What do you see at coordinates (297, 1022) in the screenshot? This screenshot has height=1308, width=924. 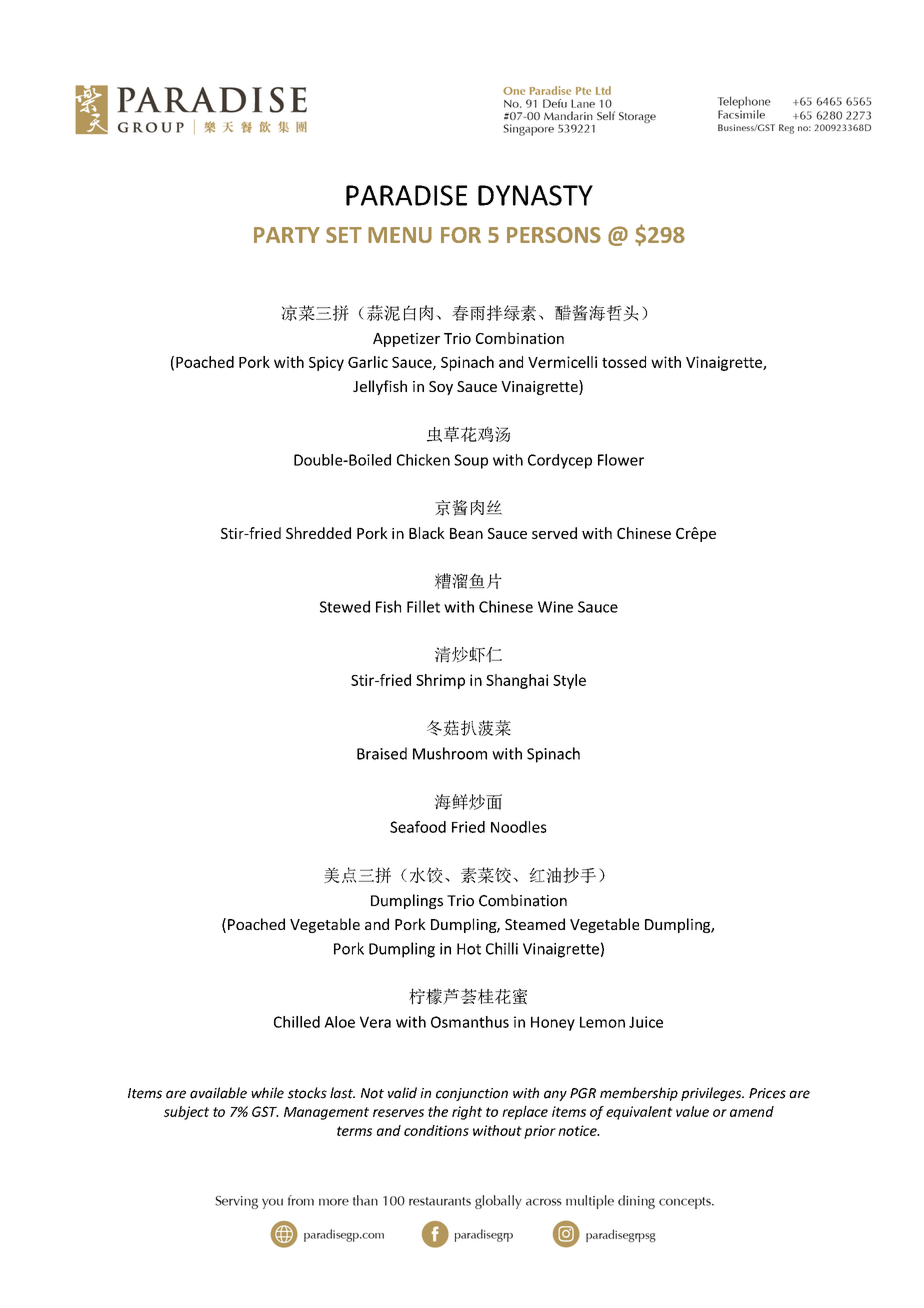 I see `Chilled` at bounding box center [297, 1022].
